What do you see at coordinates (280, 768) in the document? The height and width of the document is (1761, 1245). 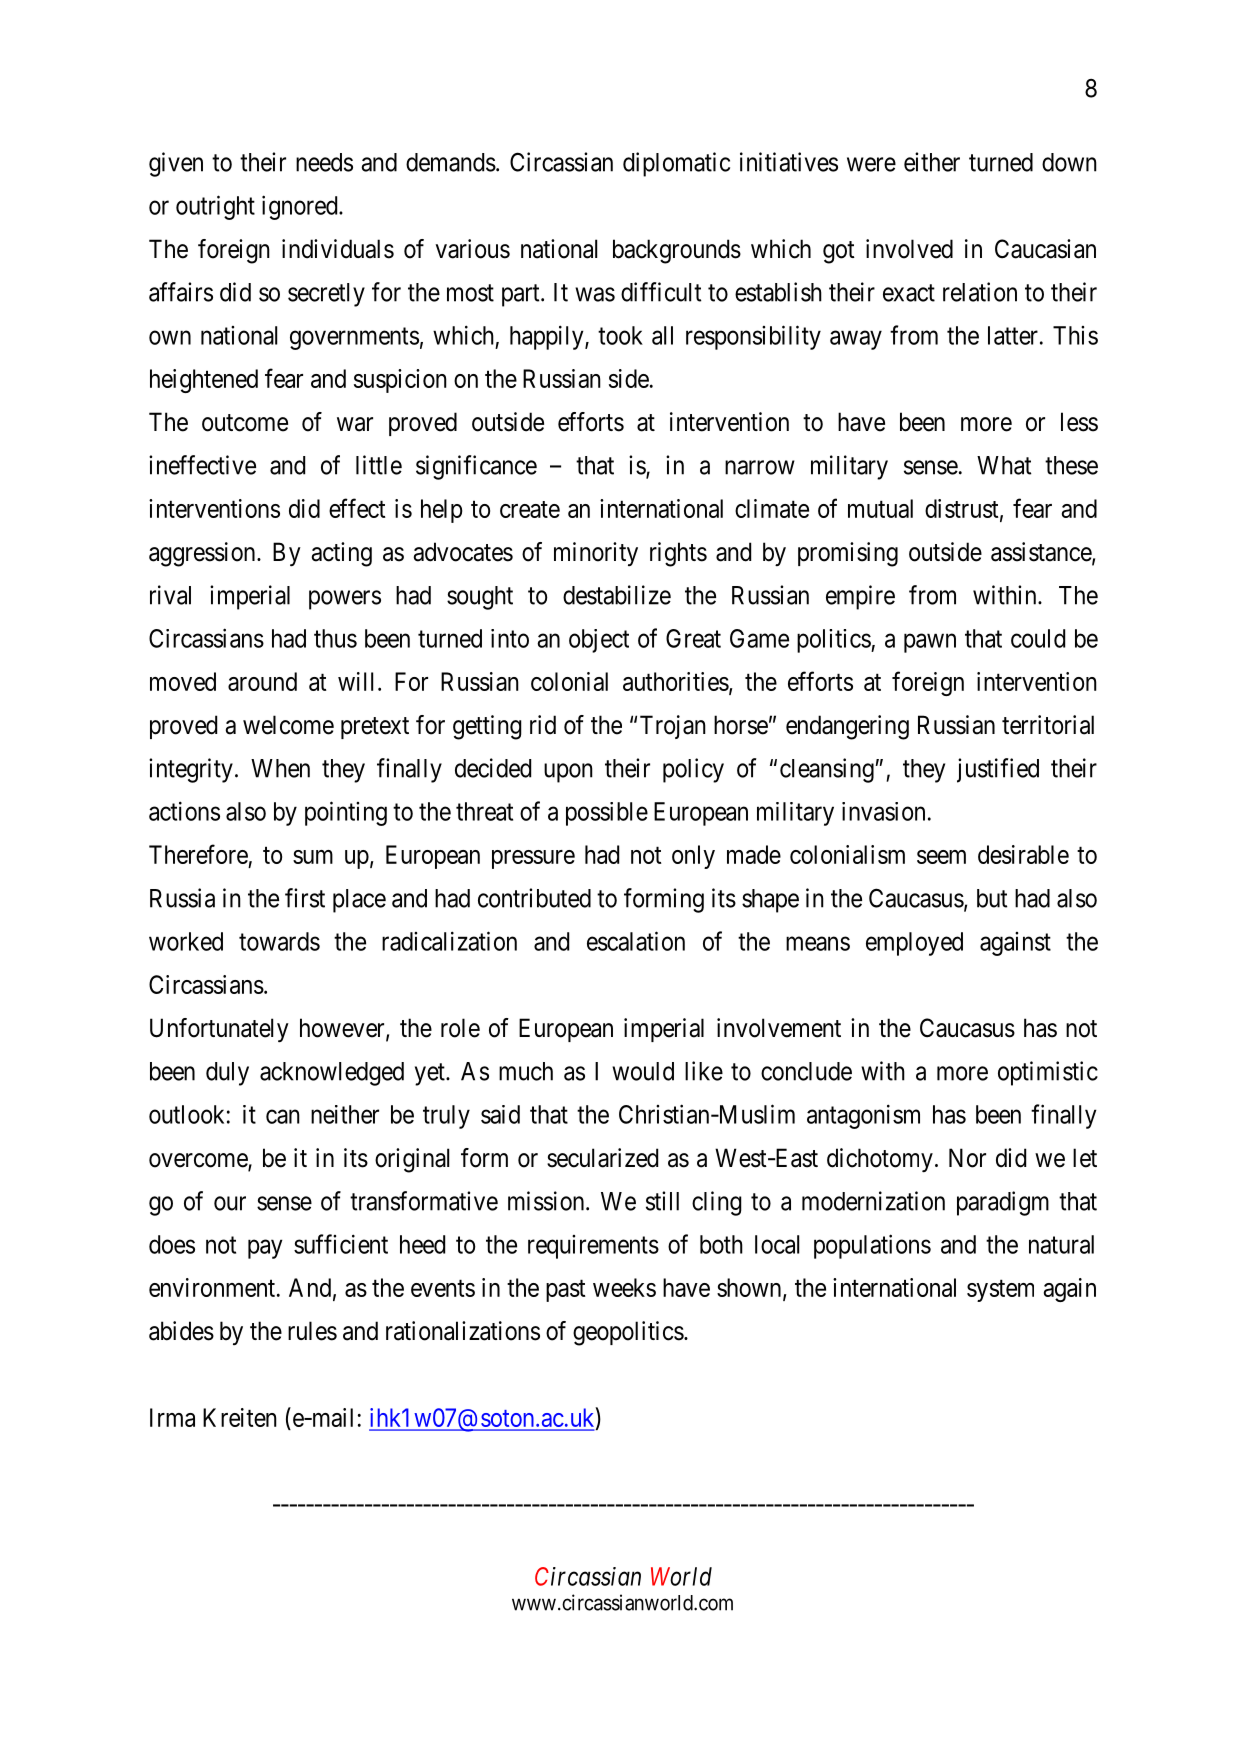 I see `When` at bounding box center [280, 768].
